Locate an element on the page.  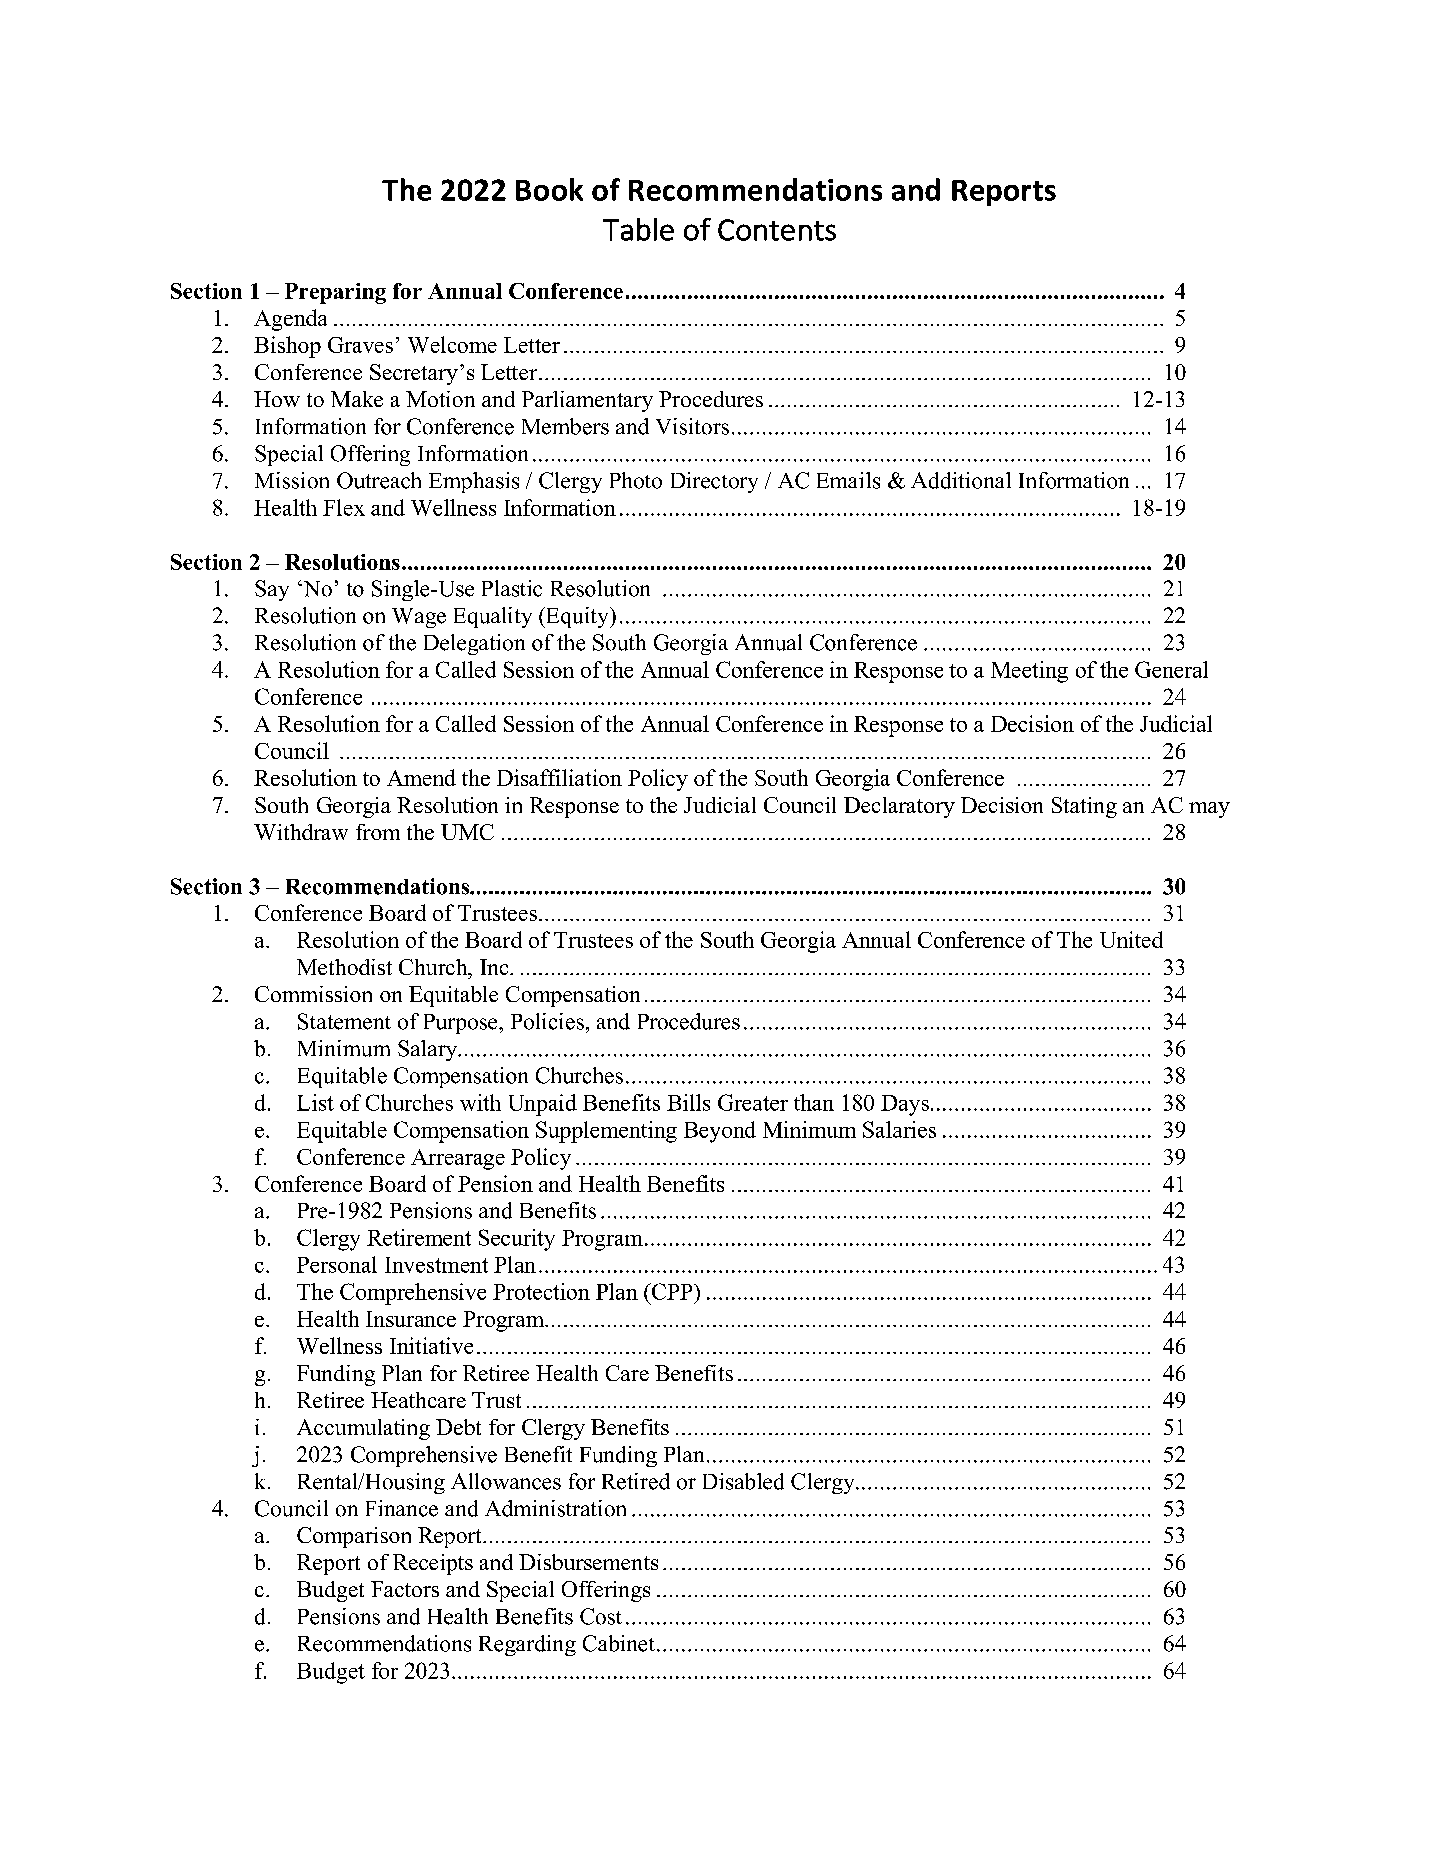
Methodist is located at coordinates (344, 967).
